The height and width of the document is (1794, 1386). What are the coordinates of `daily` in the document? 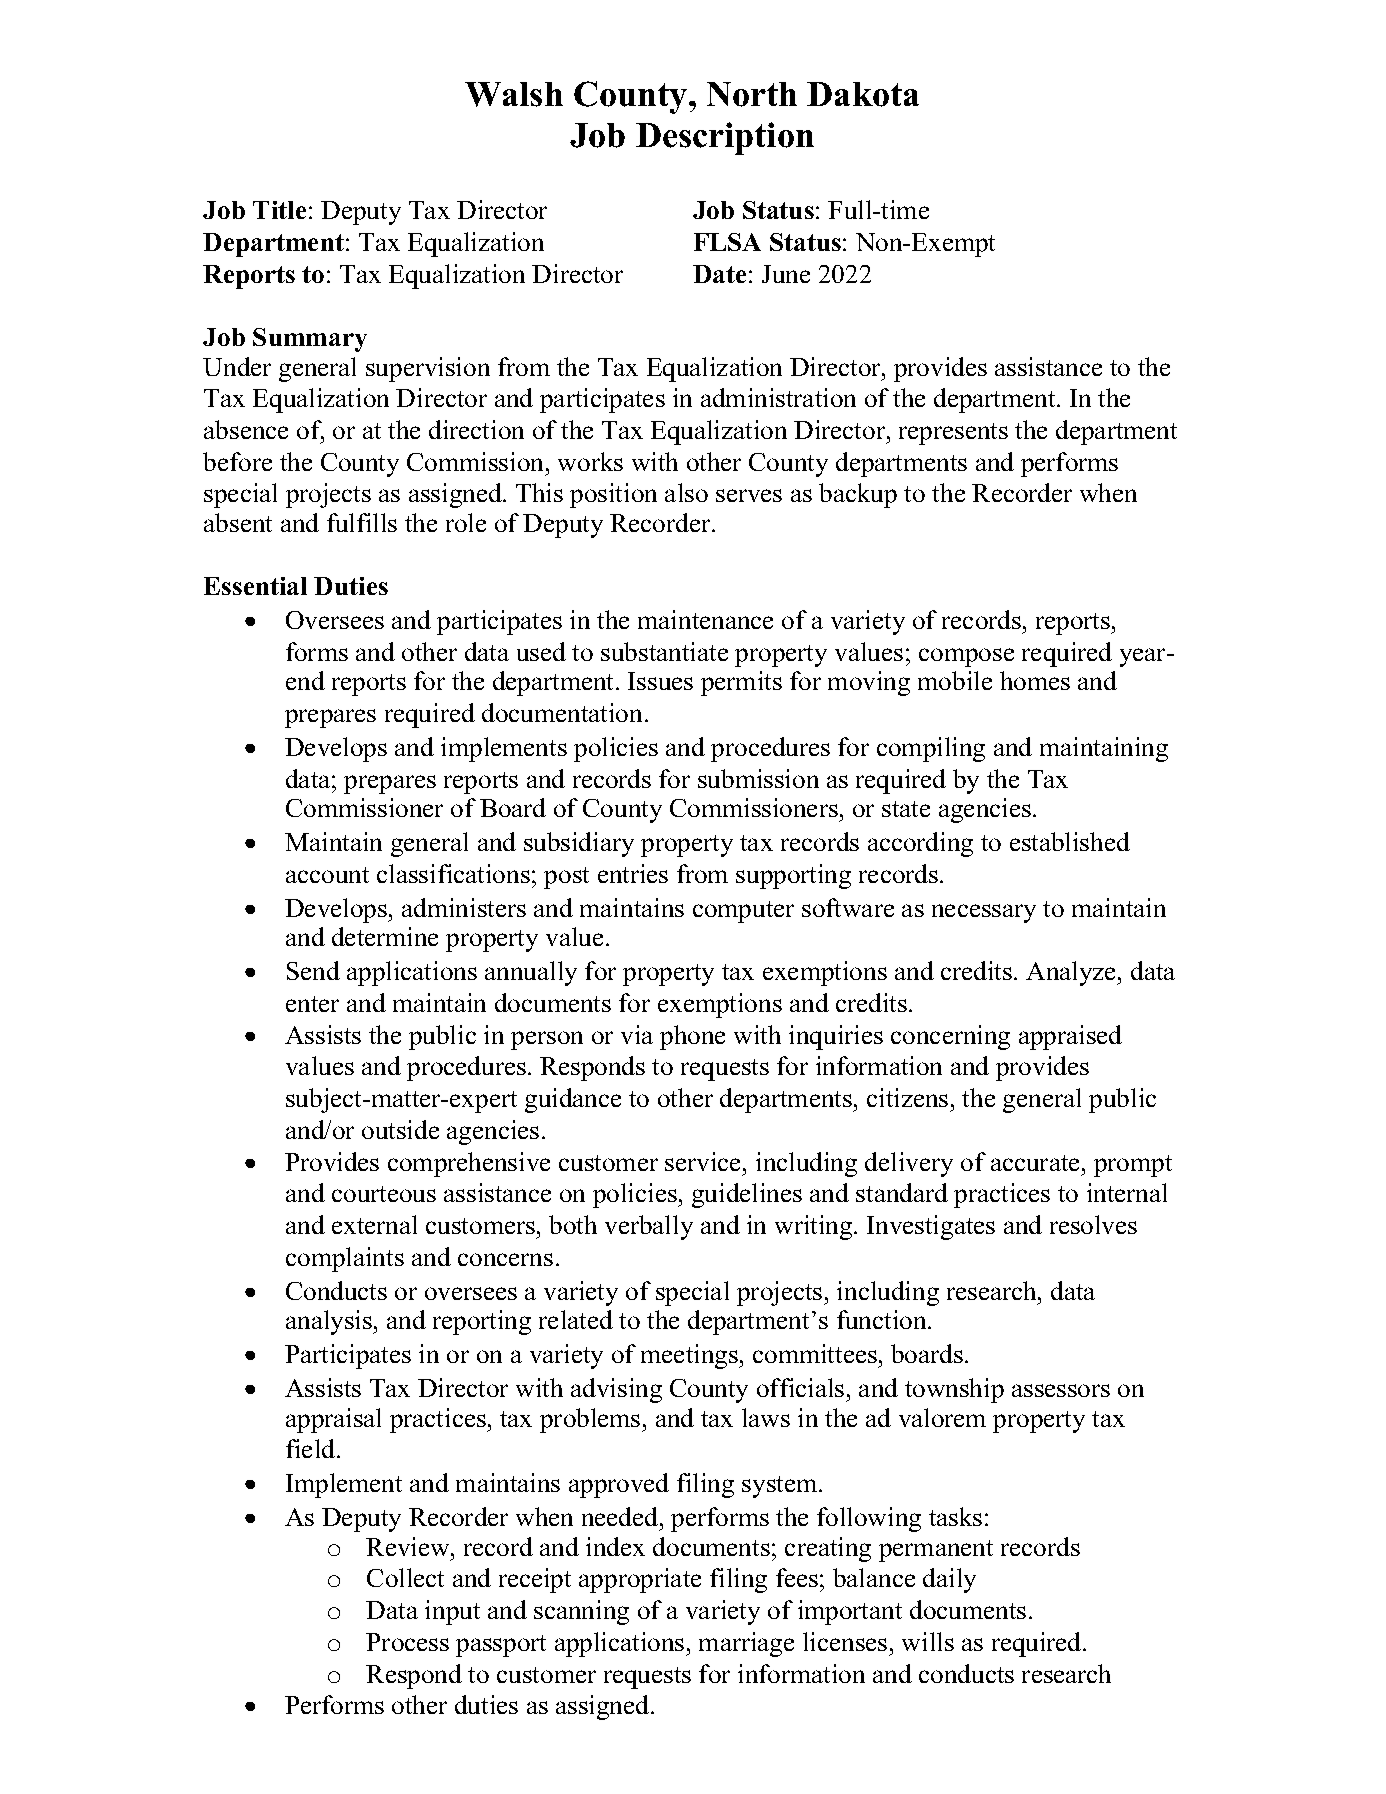 It's located at (949, 1580).
